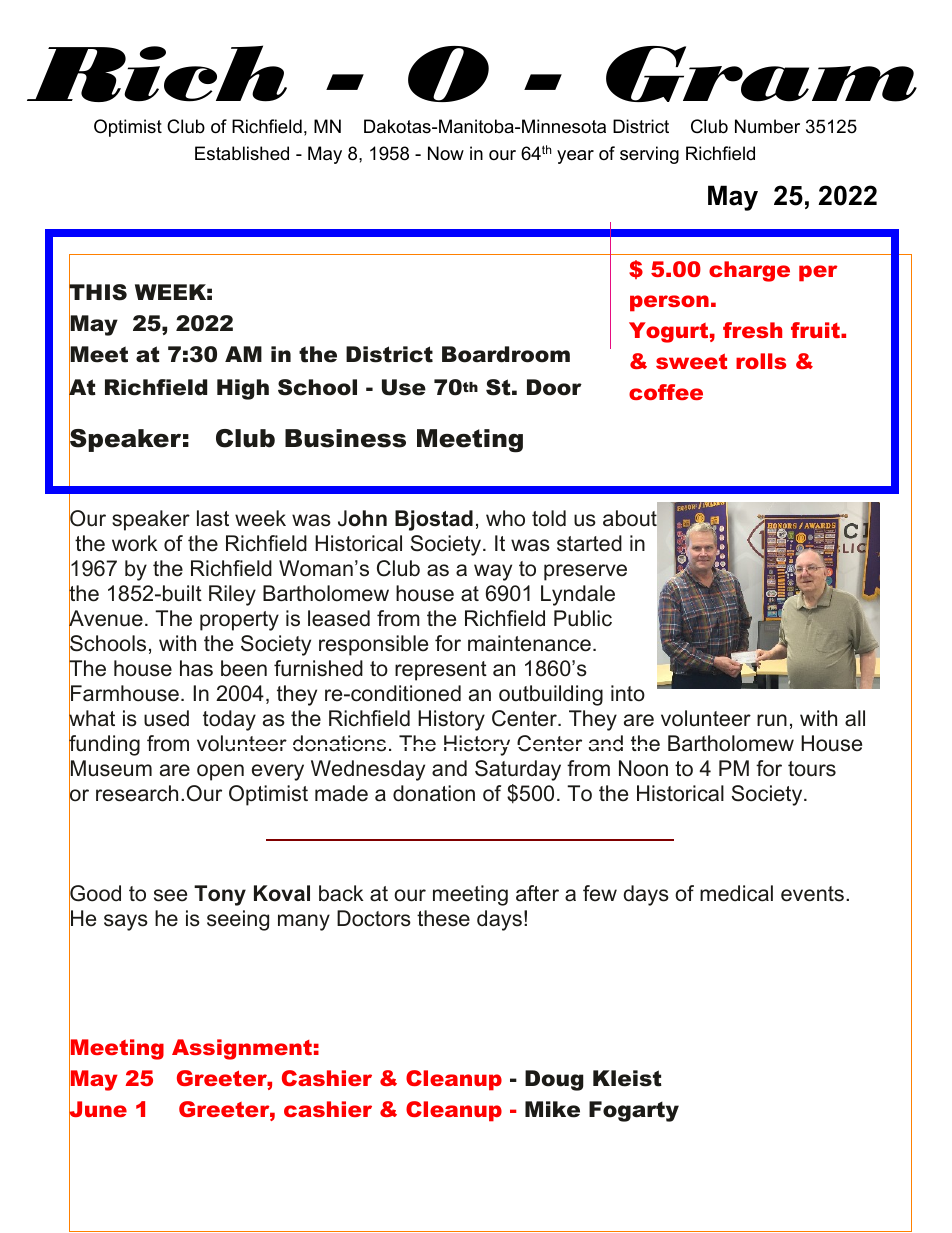 This screenshot has height=1233, width=952. What do you see at coordinates (554, 387) in the screenshot?
I see `Door` at bounding box center [554, 387].
